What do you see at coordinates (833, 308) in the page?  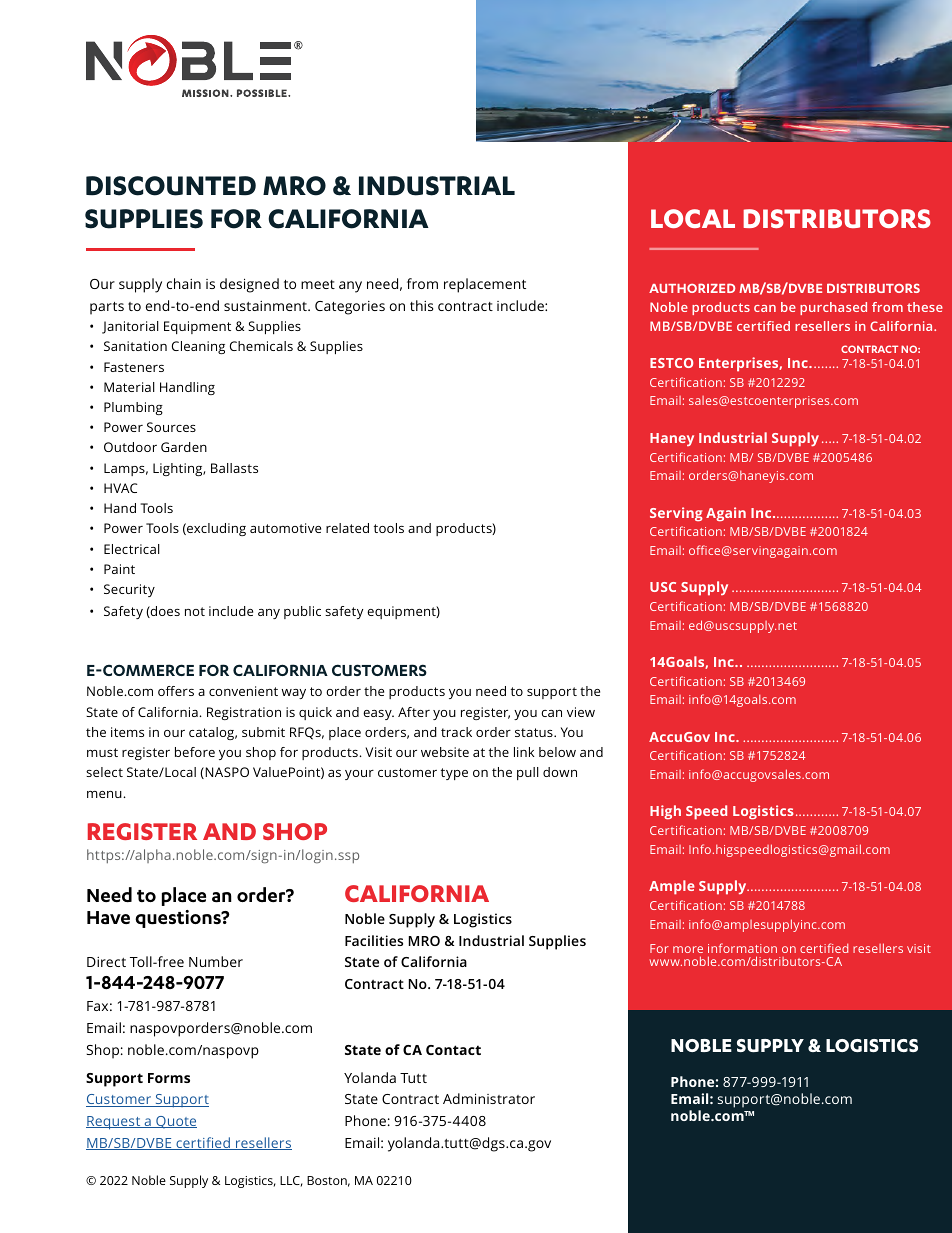 I see `purchased` at bounding box center [833, 308].
